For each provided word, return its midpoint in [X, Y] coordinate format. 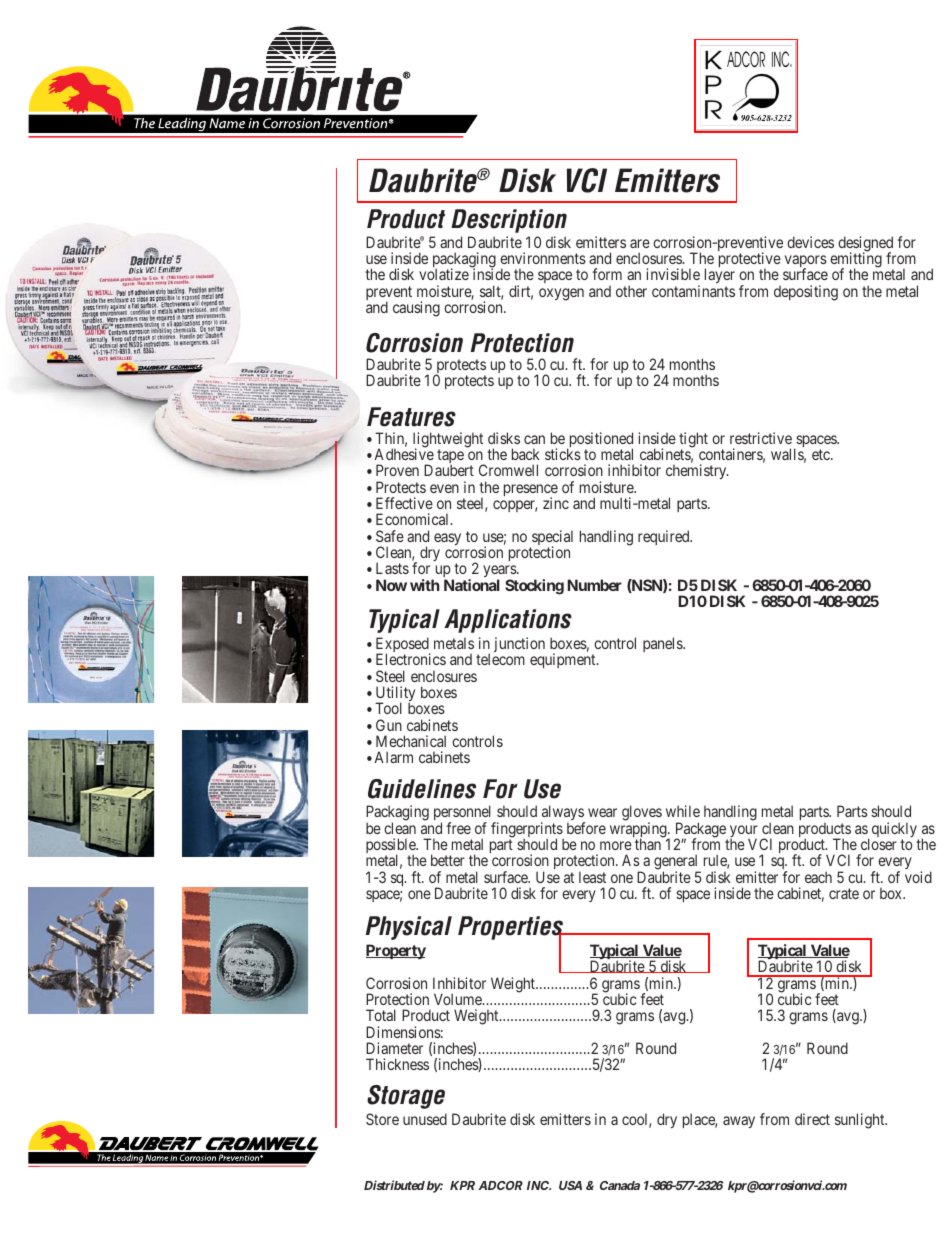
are [640, 243]
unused [425, 1119]
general [677, 863]
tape [450, 457]
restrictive [761, 438]
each [818, 877]
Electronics [411, 659]
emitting [856, 260]
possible [392, 847]
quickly [894, 831]
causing [416, 309]
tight [693, 441]
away [739, 1122]
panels [663, 644]
